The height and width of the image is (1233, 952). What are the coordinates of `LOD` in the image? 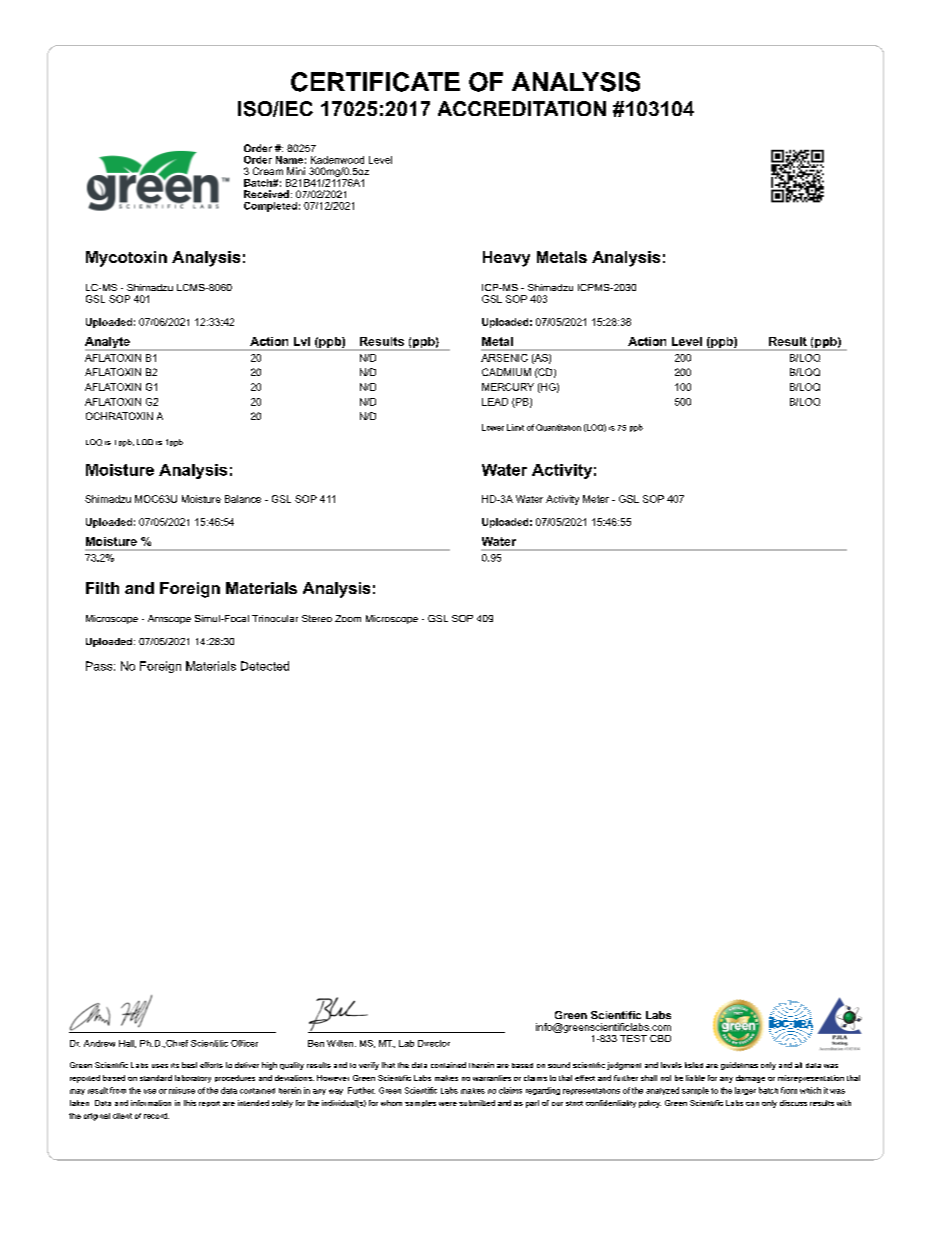 It's located at (145, 442).
